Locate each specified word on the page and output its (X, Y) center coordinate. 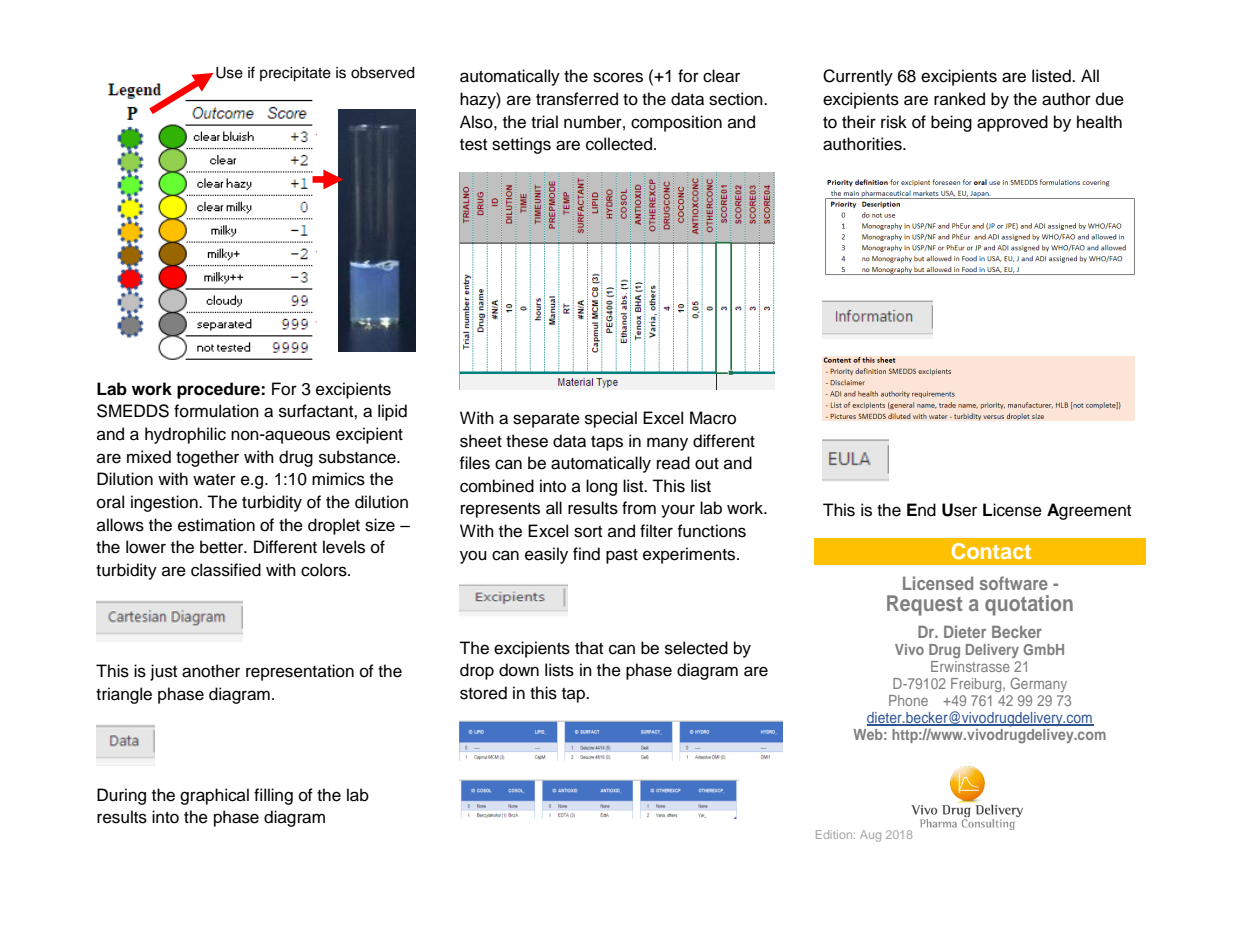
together (207, 458)
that (589, 647)
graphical (214, 796)
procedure (219, 390)
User (959, 510)
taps (607, 443)
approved (1012, 123)
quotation (1029, 605)
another (211, 671)
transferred (577, 99)
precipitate (295, 74)
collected (619, 144)
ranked (959, 99)
